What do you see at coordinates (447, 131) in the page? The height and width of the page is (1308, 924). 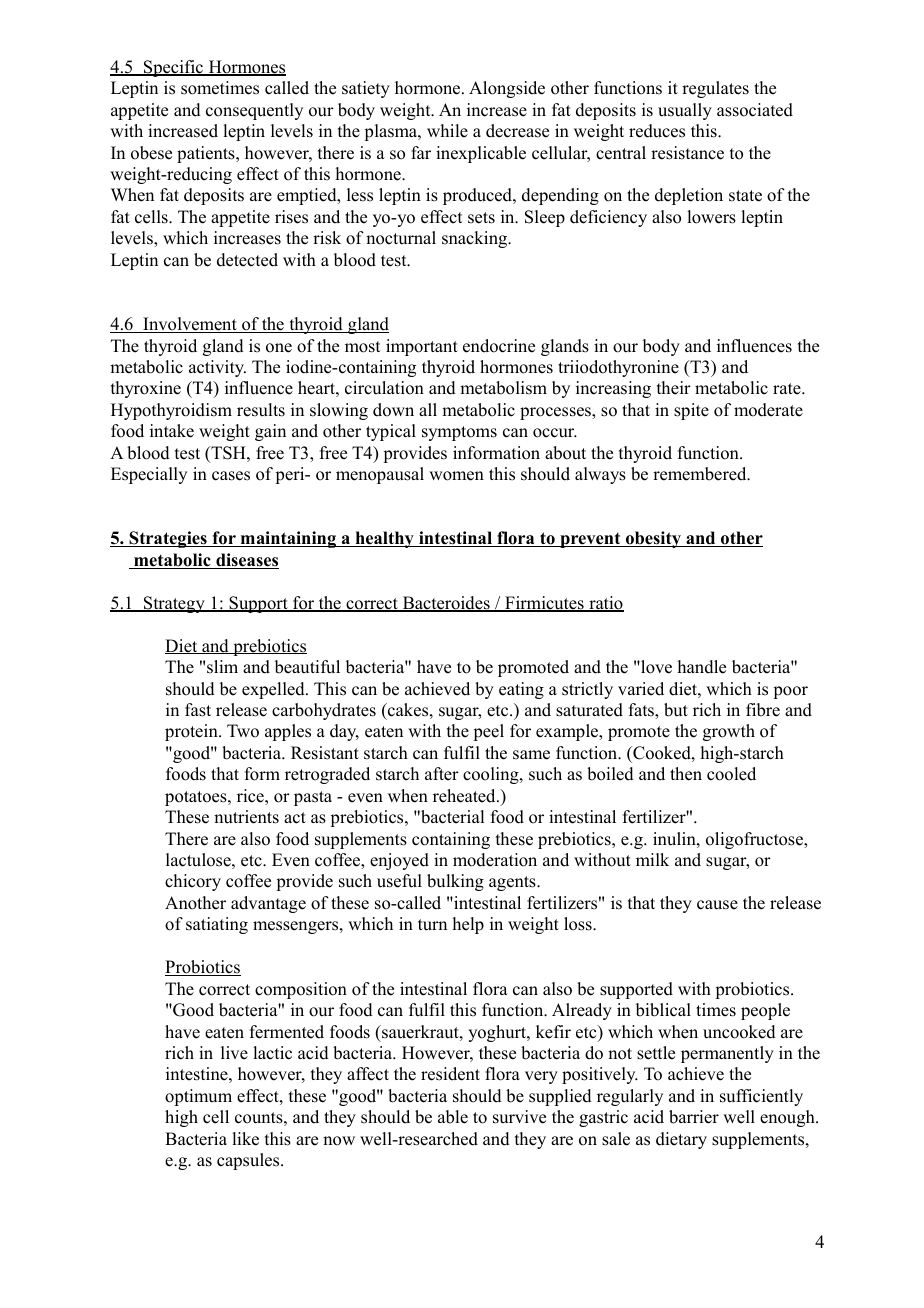 I see `while` at bounding box center [447, 131].
